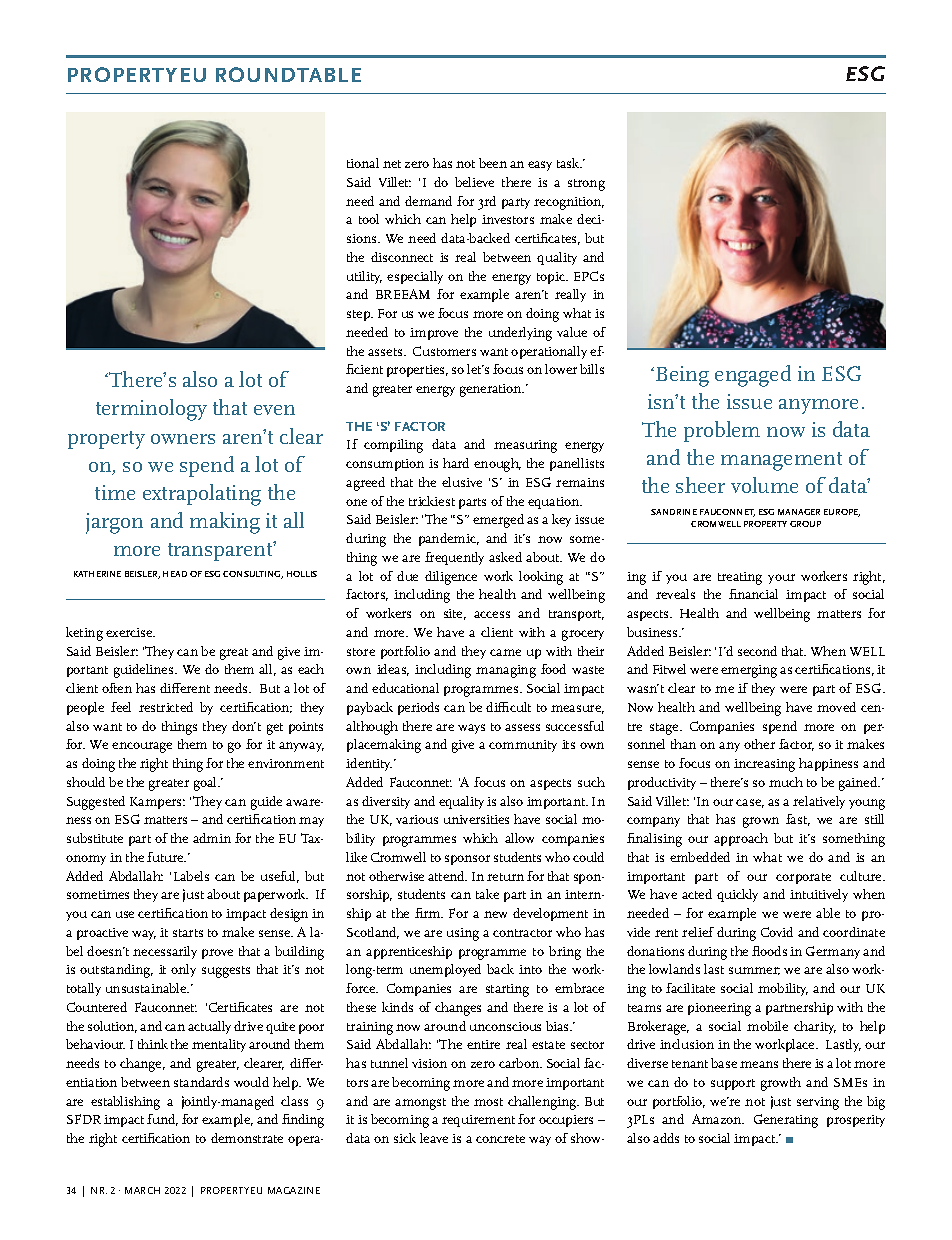  I want to click on future, so click(166, 857).
